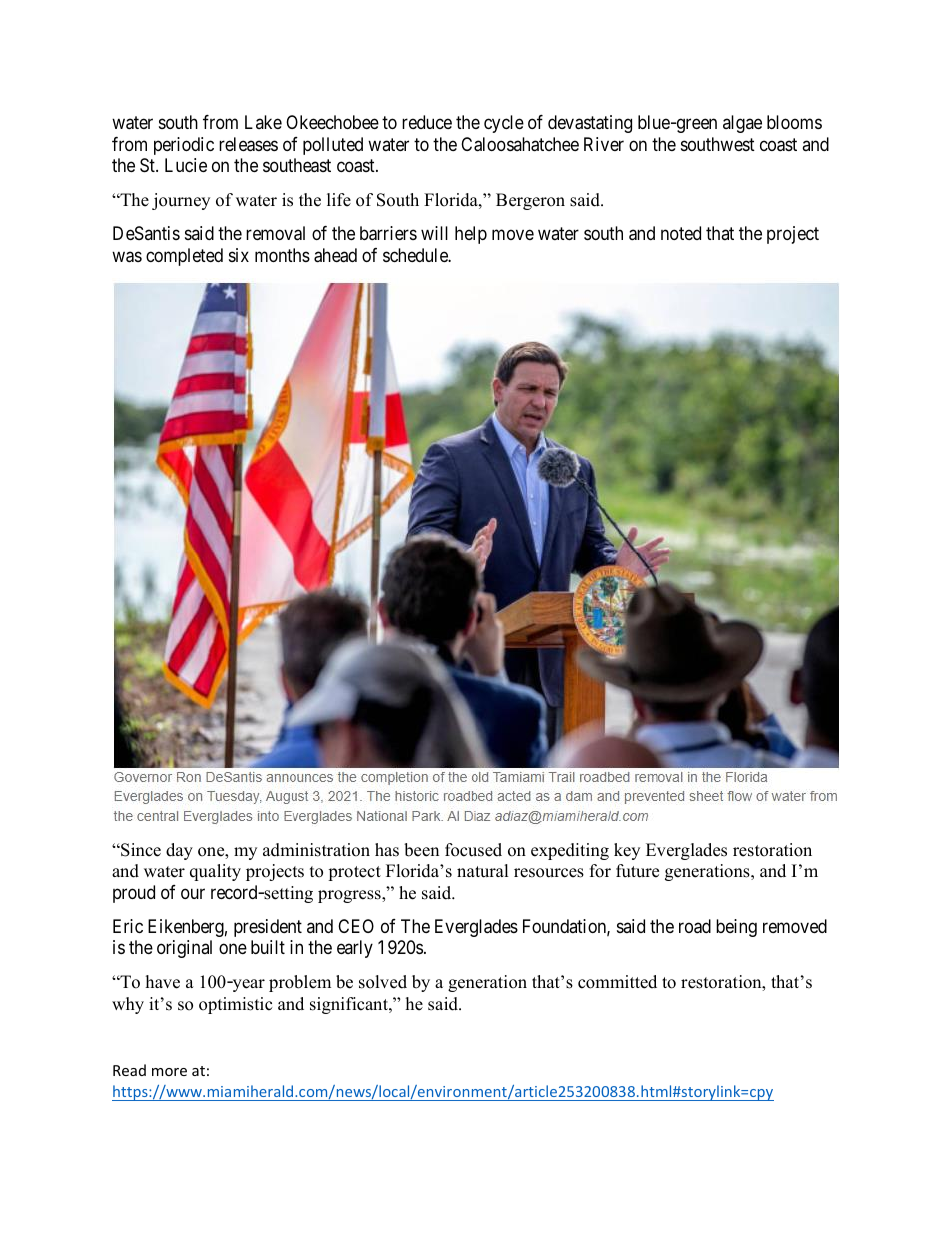  What do you see at coordinates (637, 871) in the image?
I see `future` at bounding box center [637, 871].
